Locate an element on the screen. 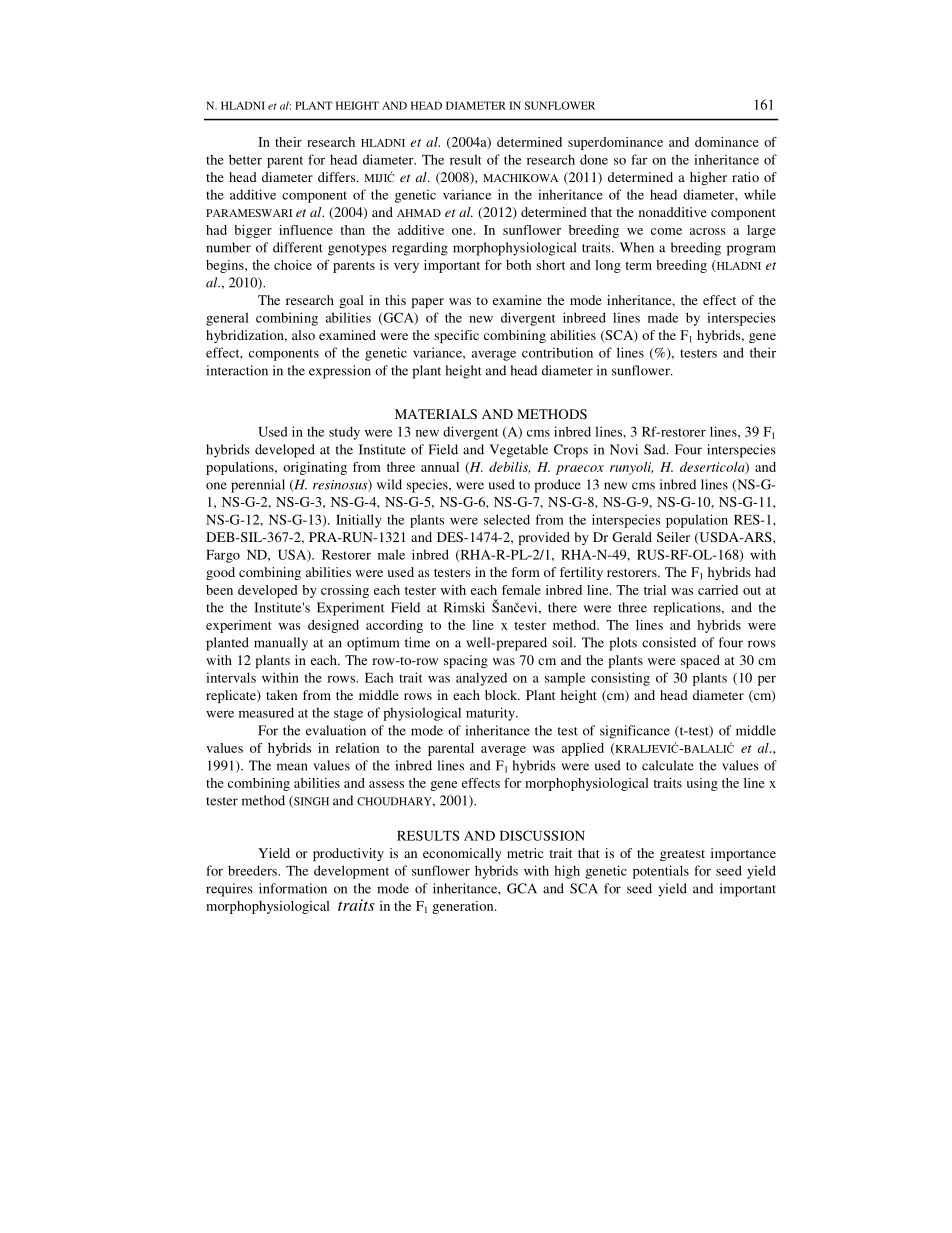 The image size is (952, 1233). study is located at coordinates (344, 433).
